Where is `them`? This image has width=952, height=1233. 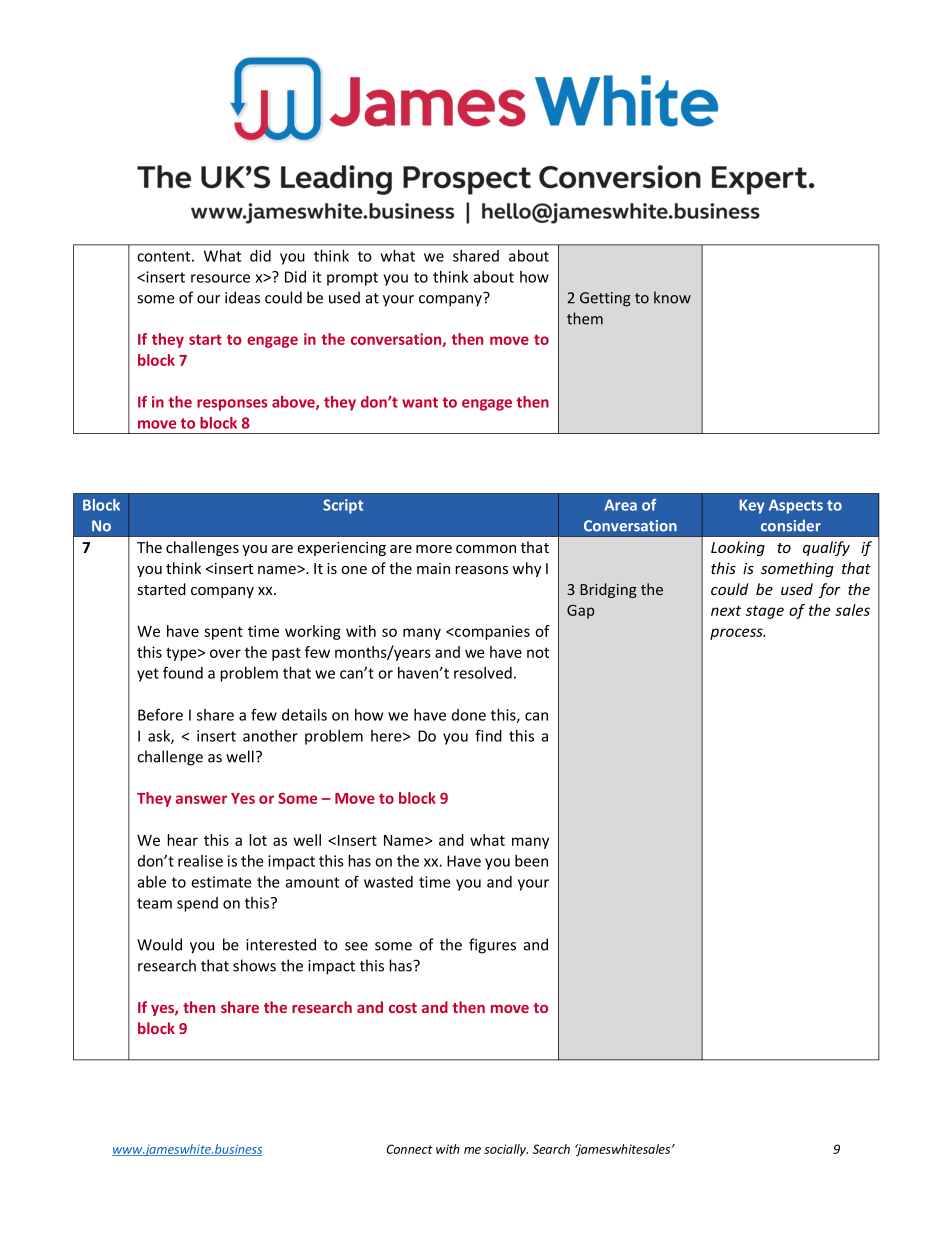
them is located at coordinates (585, 318).
